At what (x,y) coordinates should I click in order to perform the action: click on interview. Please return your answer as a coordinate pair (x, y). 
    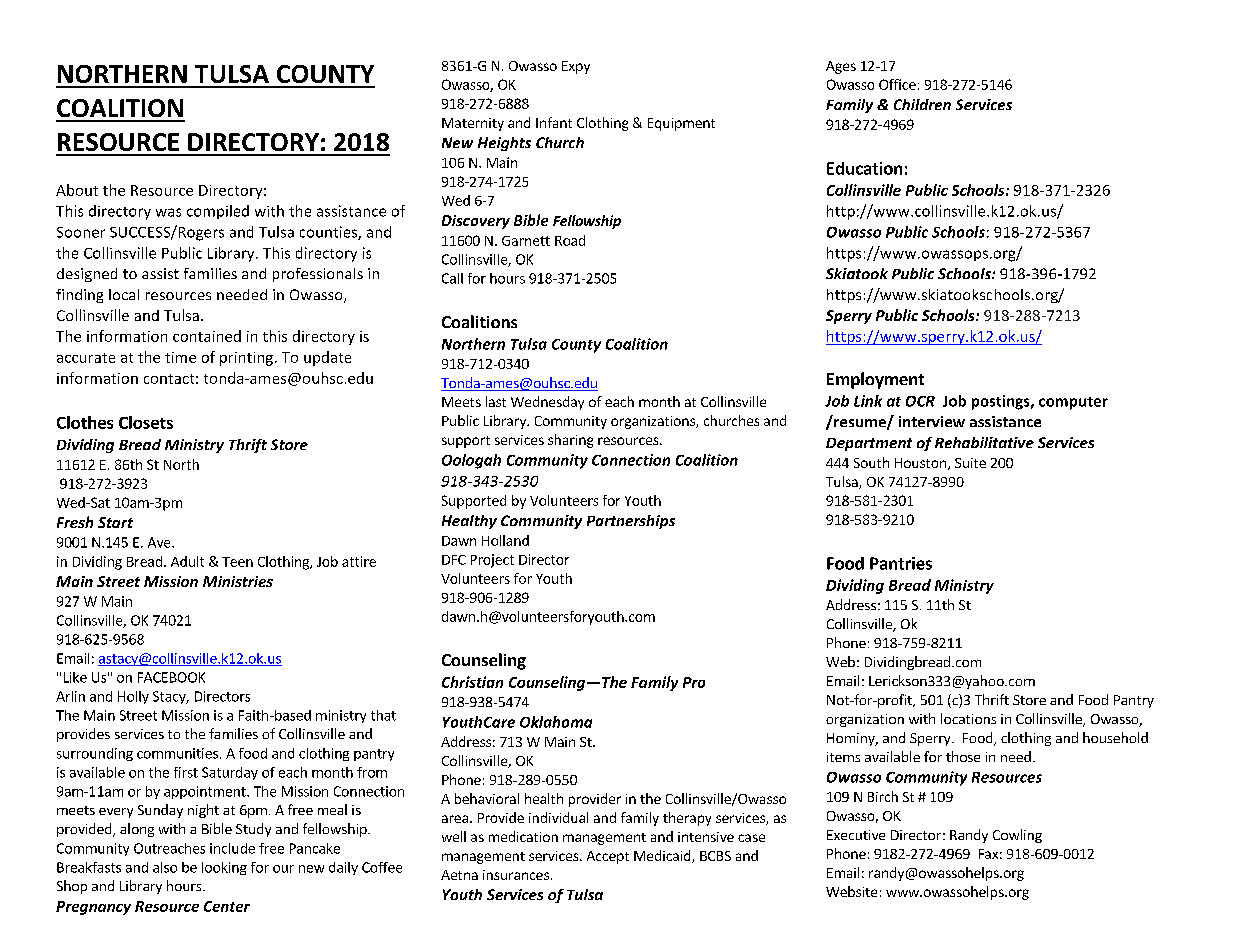
    Looking at the image, I should click on (932, 421).
